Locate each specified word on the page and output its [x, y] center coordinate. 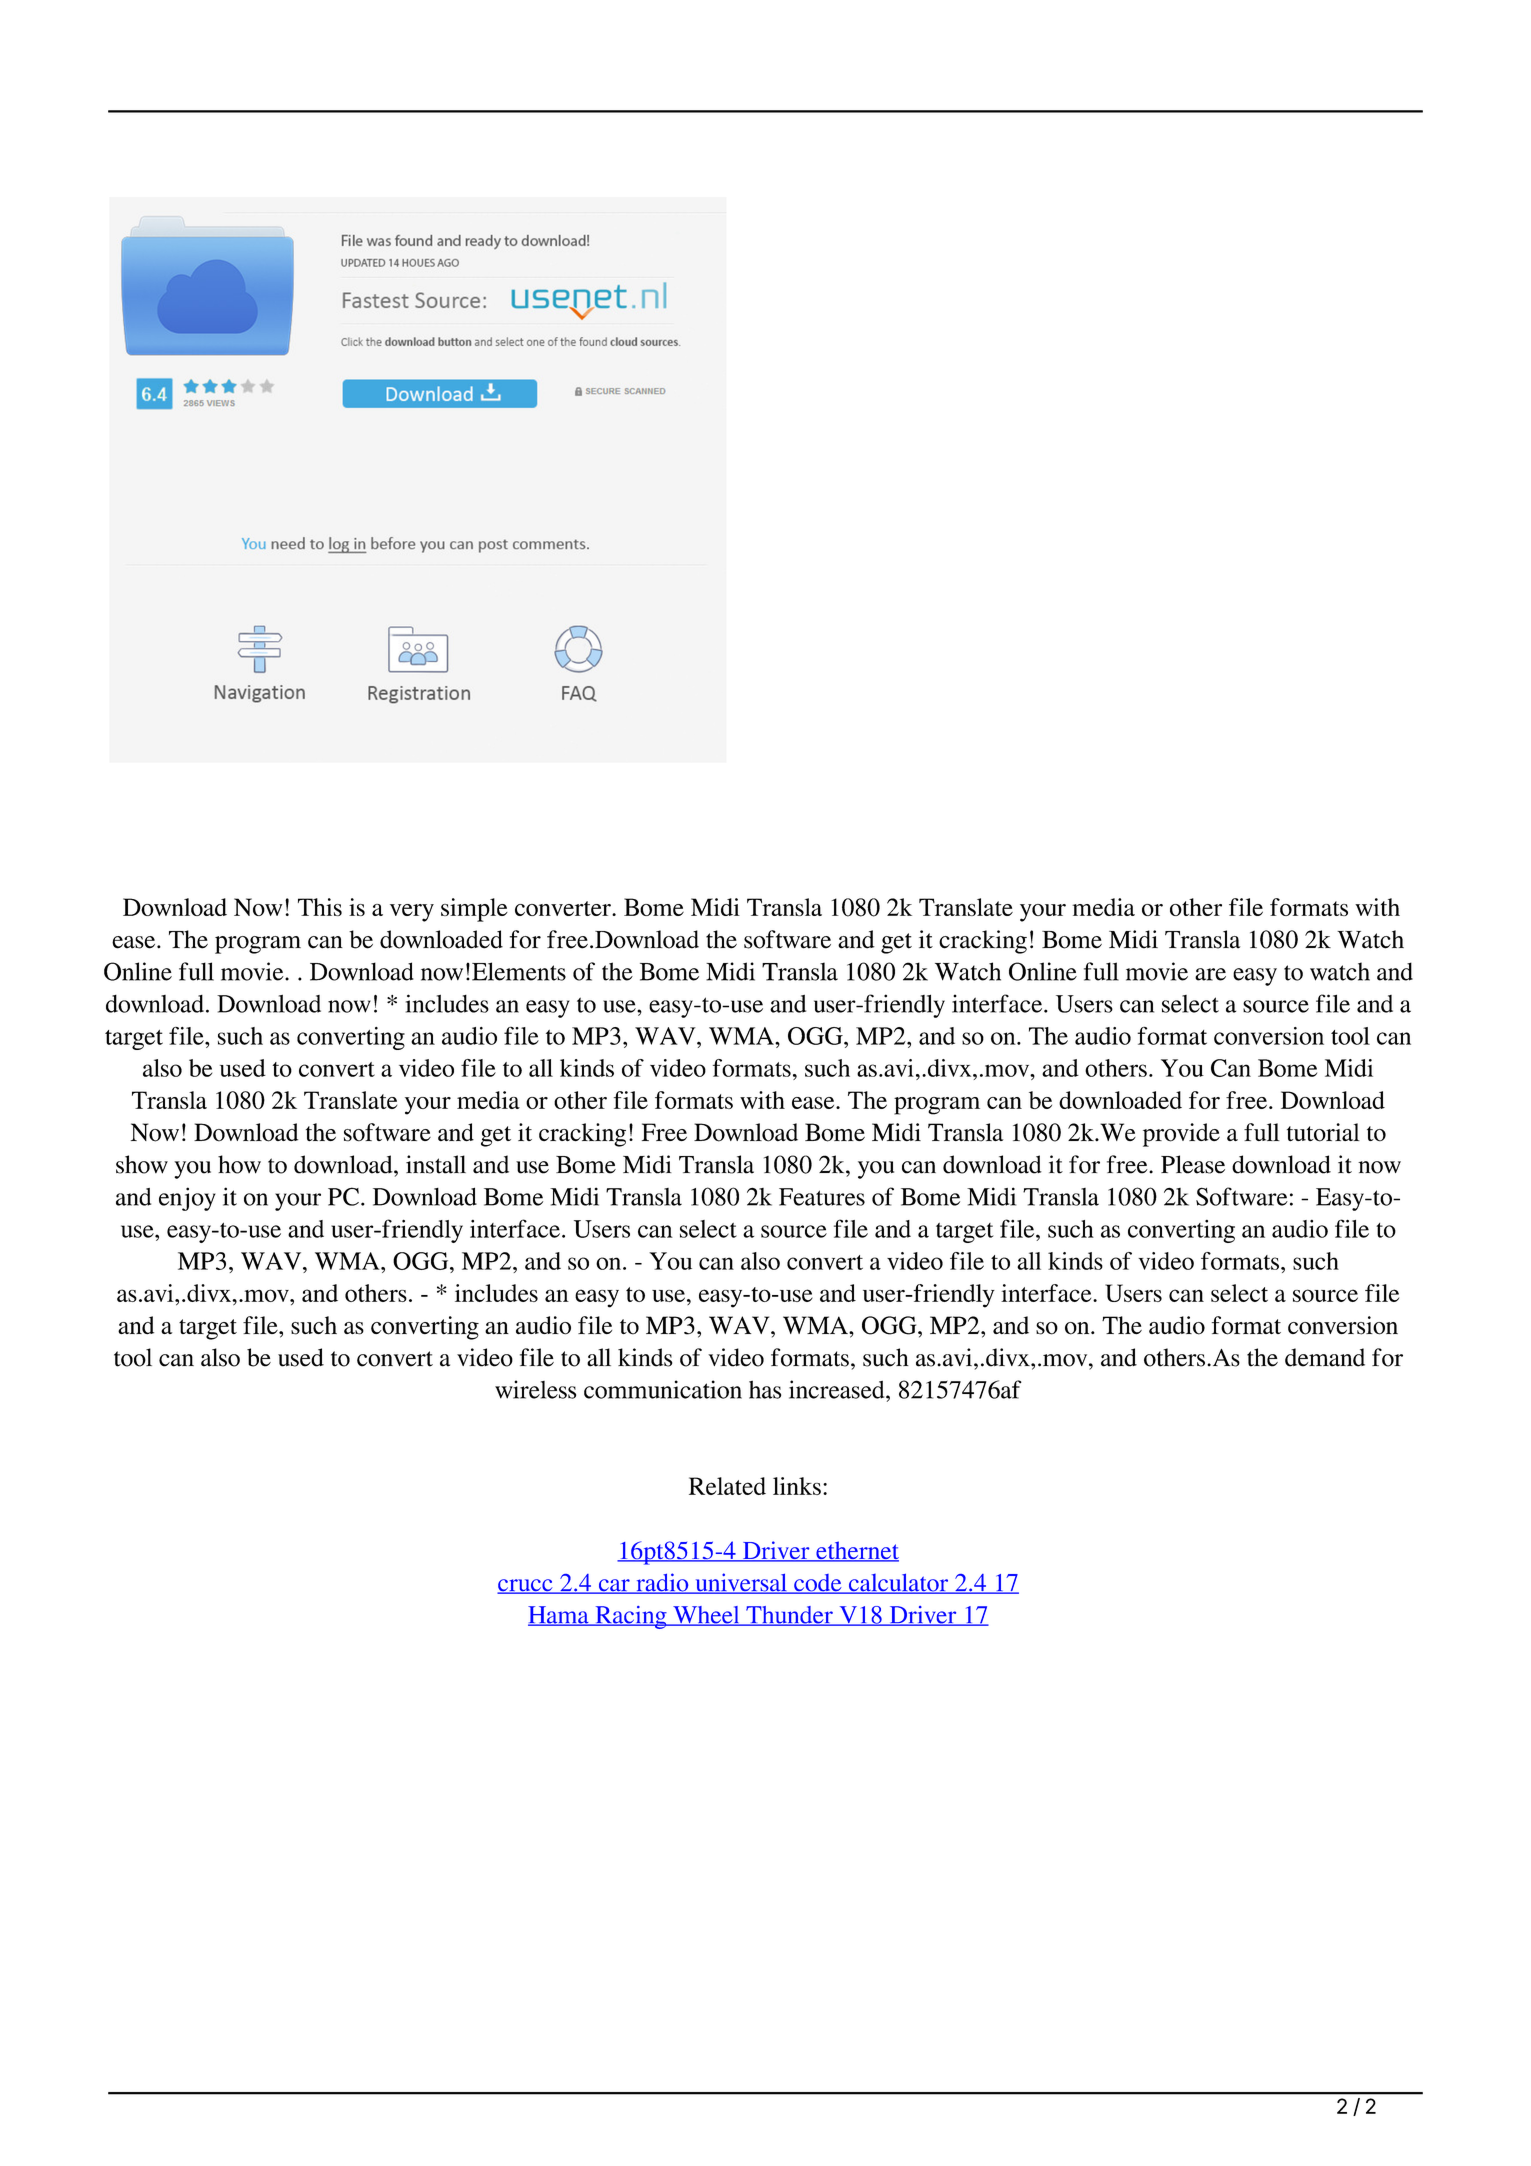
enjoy [187, 1199]
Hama [559, 1616]
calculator [899, 1584]
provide [1181, 1135]
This [320, 907]
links [797, 1486]
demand [1325, 1357]
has [765, 1389]
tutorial [1323, 1132]
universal [741, 1583]
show [142, 1164]
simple [474, 910]
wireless [535, 1389]
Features [822, 1197]
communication [663, 1389]
